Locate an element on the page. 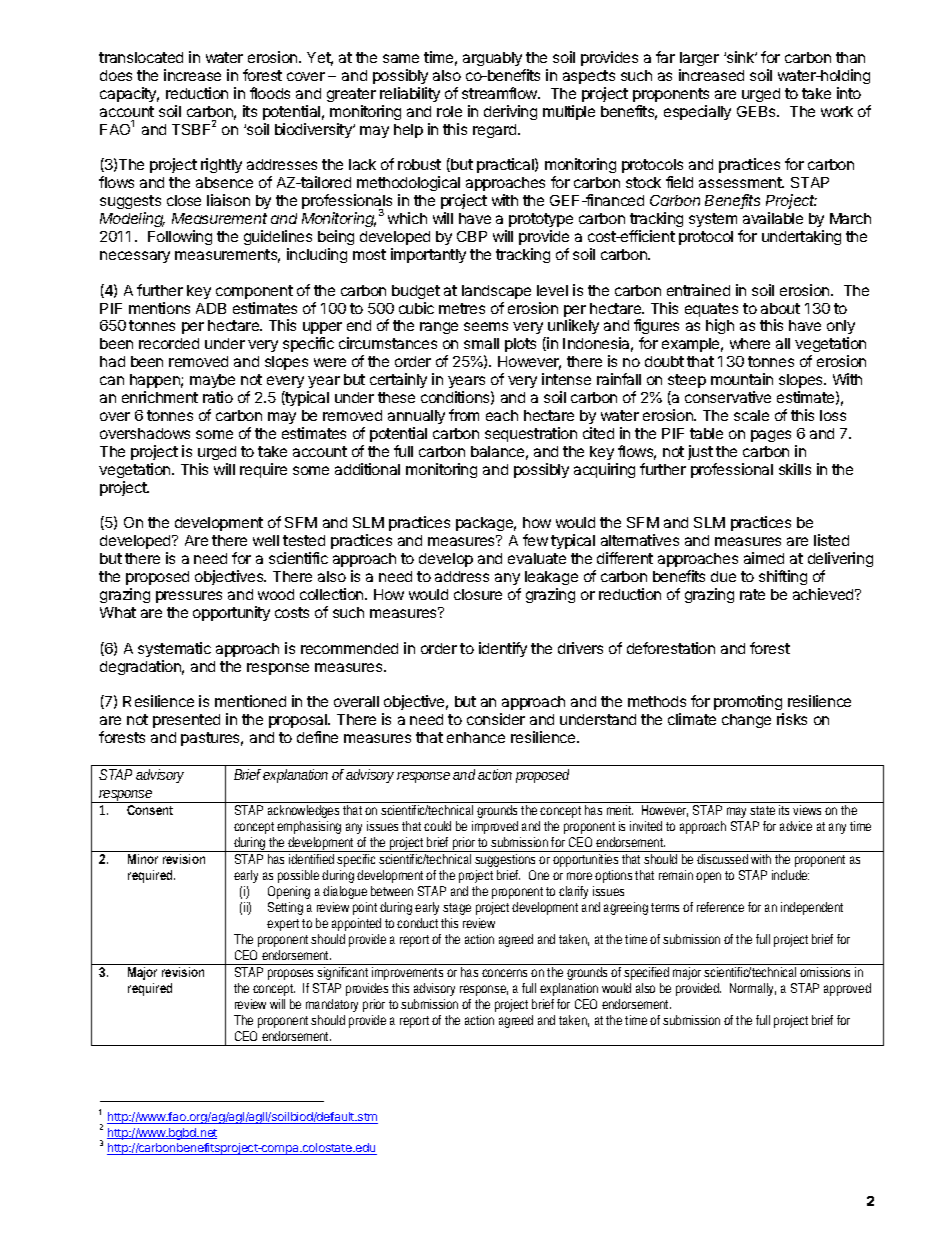 Image resolution: width=952 pixels, height=1233 pixels. Normally is located at coordinates (753, 989).
